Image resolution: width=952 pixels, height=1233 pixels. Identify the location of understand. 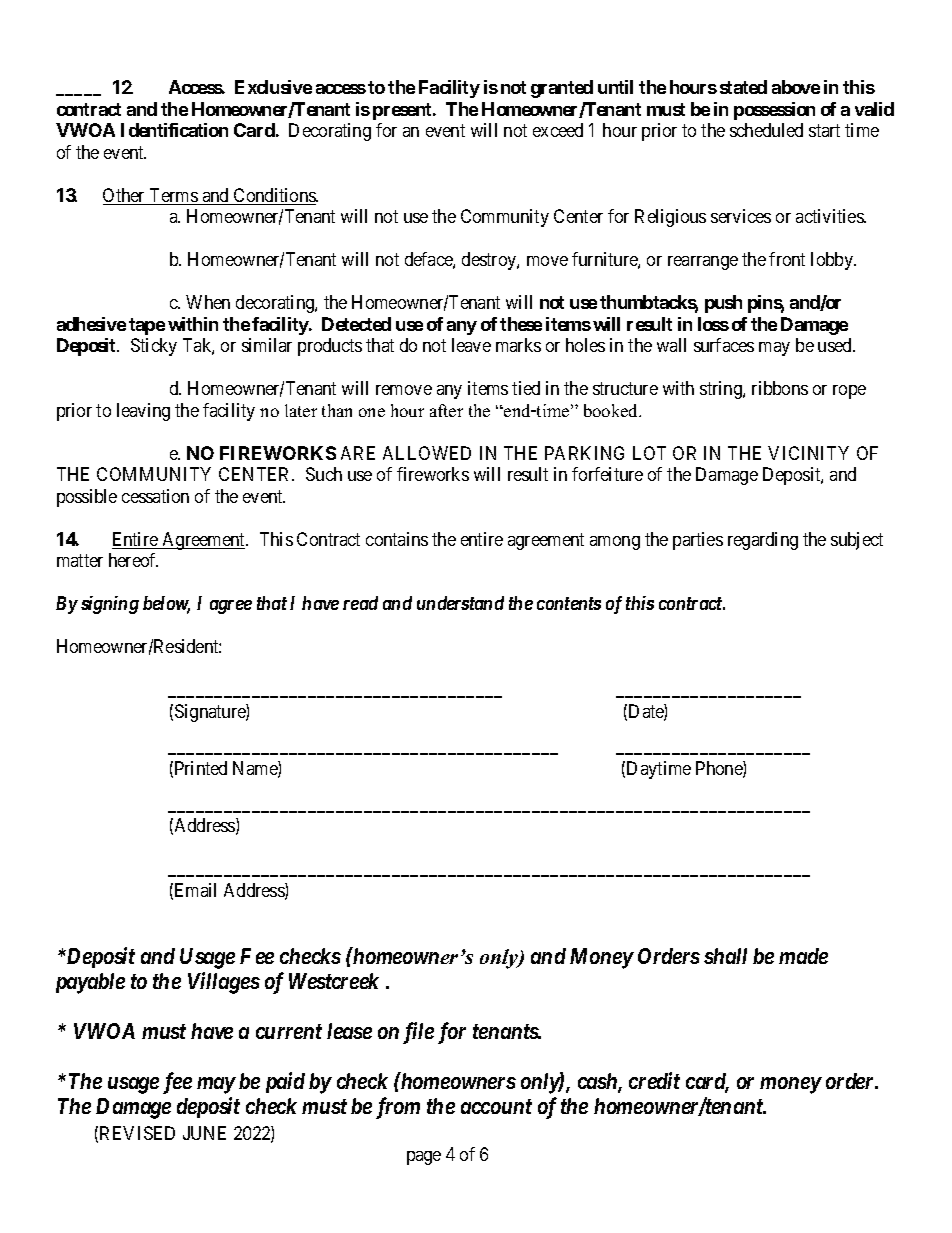
(460, 603).
